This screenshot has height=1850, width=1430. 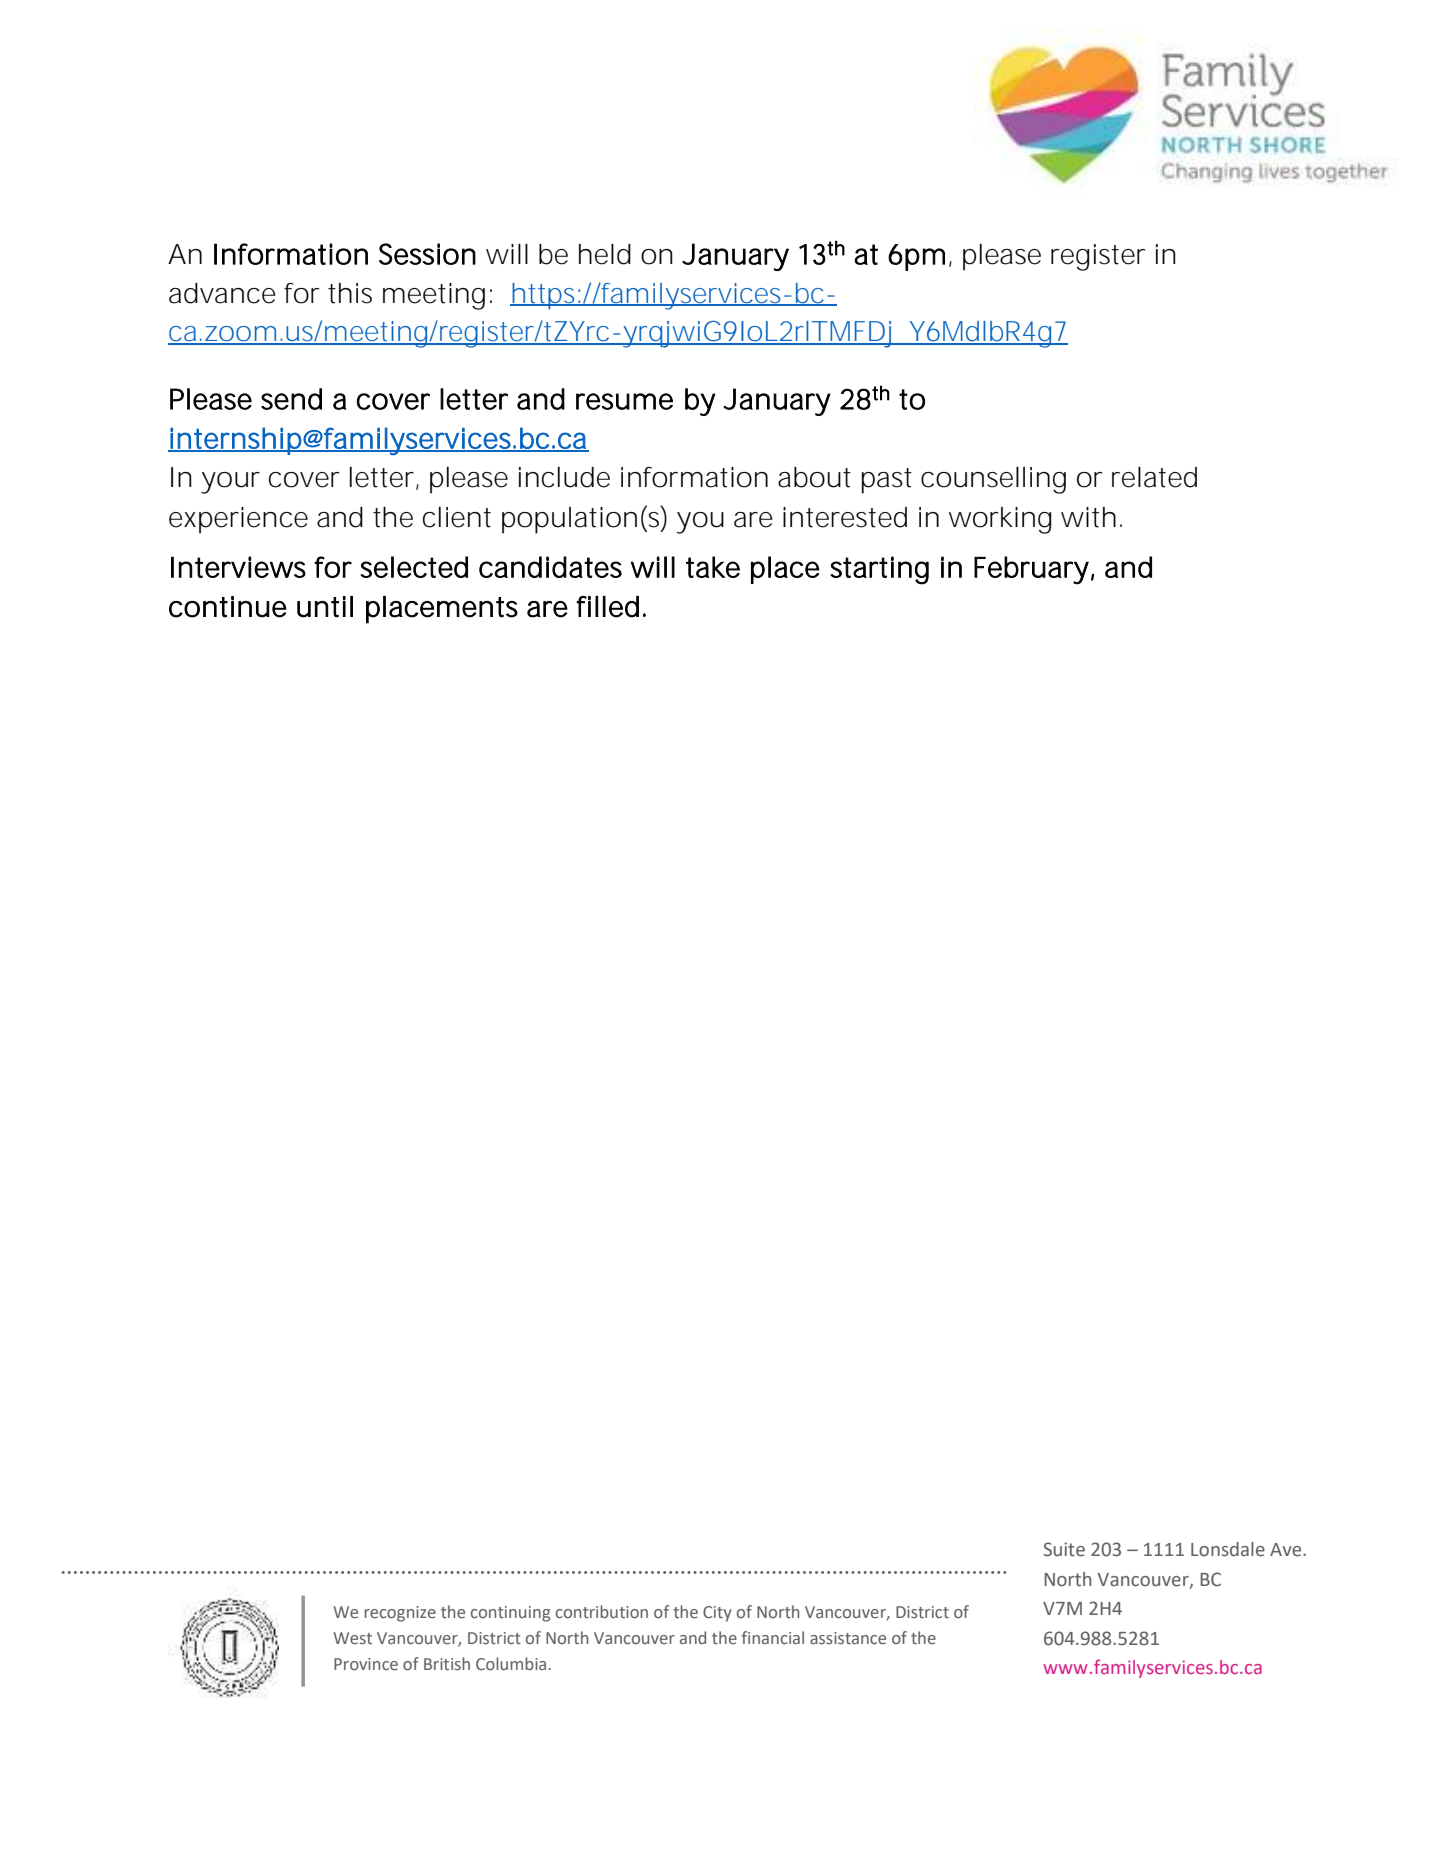 I want to click on Suite, so click(x=1064, y=1549).
